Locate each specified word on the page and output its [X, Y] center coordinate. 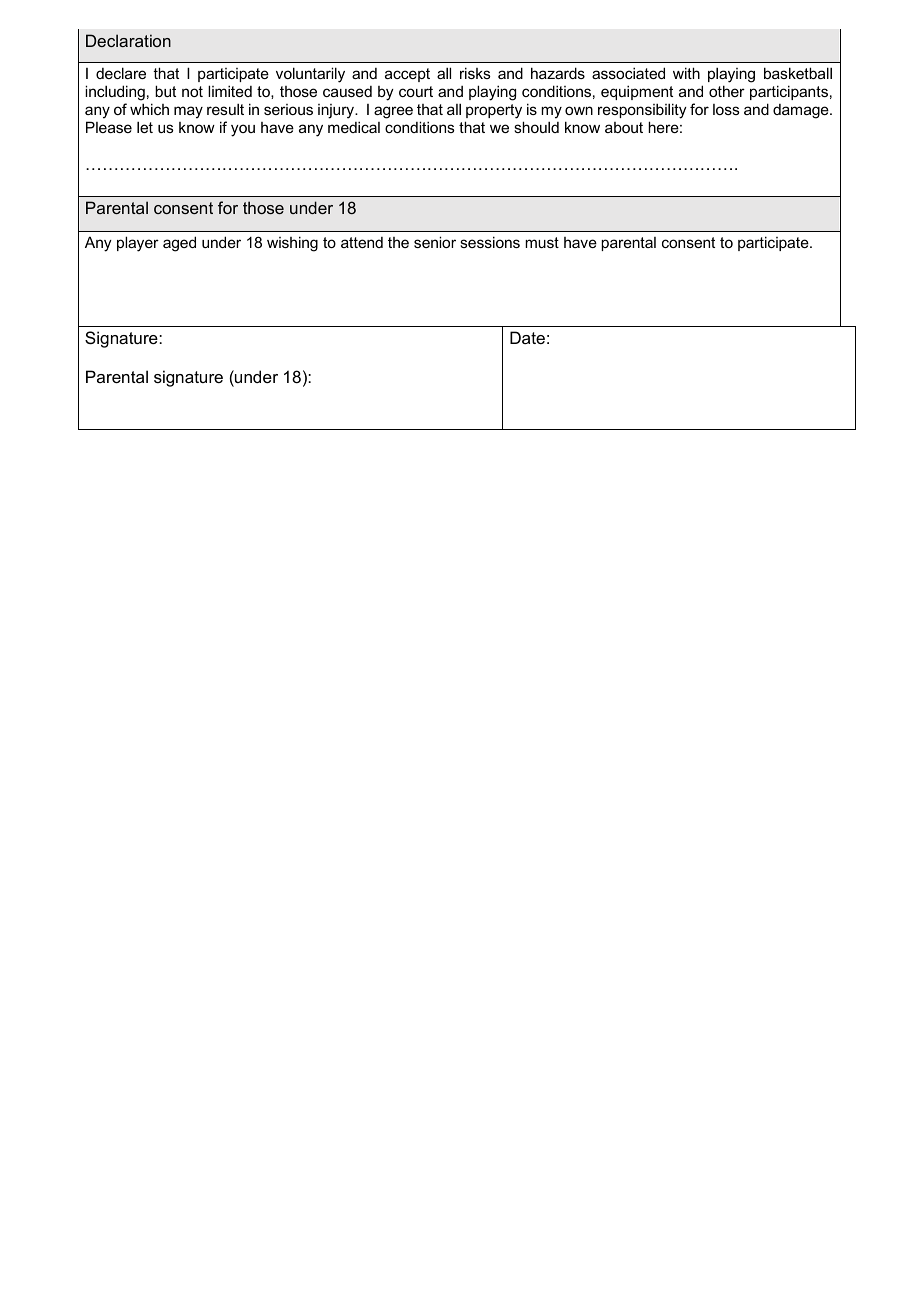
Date [527, 337]
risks [475, 73]
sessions [490, 242]
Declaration [128, 40]
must [542, 242]
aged [179, 244]
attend [362, 242]
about [624, 127]
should [536, 127]
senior [435, 242]
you [243, 130]
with [686, 73]
